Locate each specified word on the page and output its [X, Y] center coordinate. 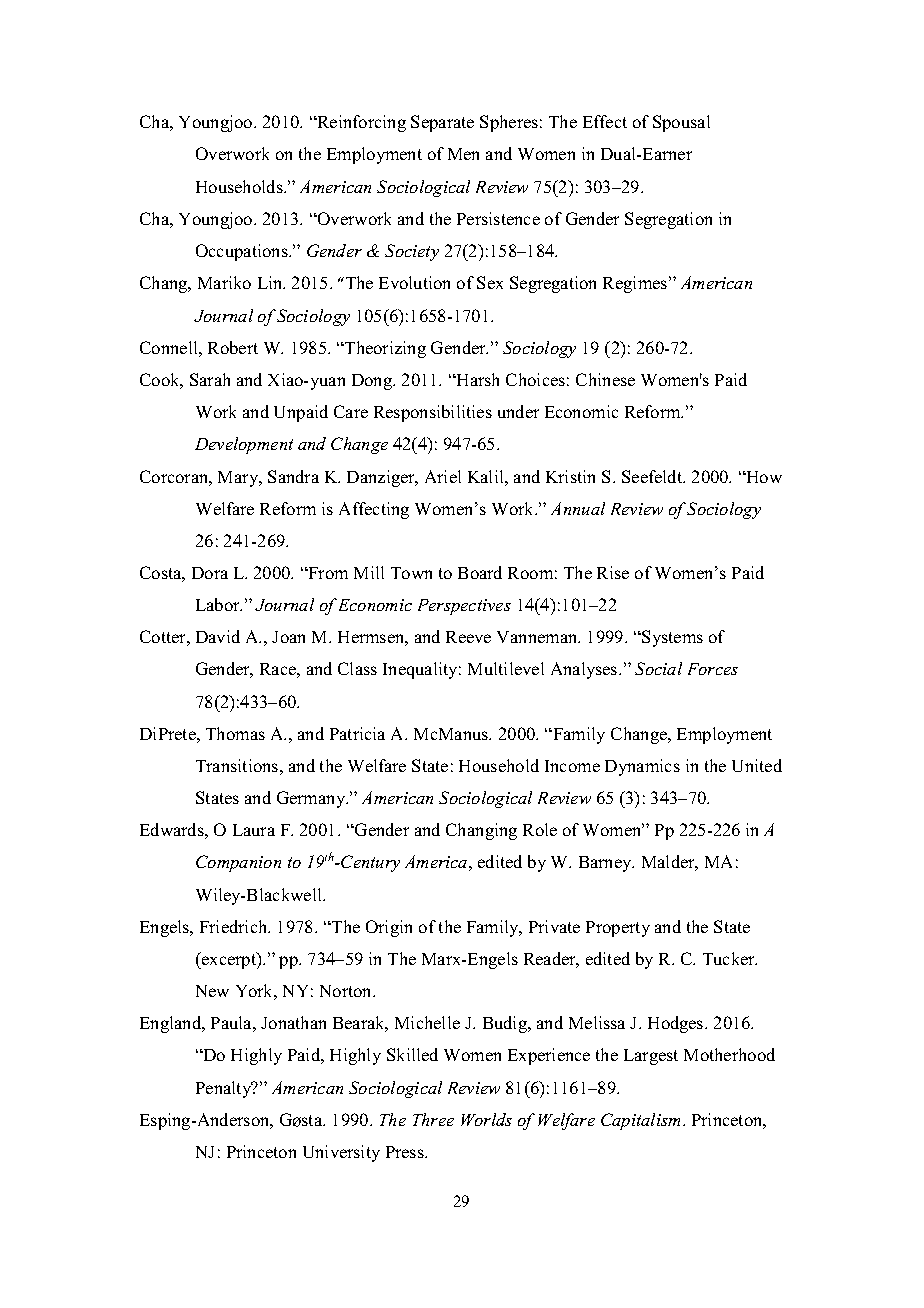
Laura [254, 830]
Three [433, 1119]
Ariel [443, 476]
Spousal [681, 123]
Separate [442, 123]
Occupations [243, 252]
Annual [578, 508]
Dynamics [642, 767]
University [341, 1153]
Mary [239, 479]
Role [540, 829]
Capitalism [642, 1121]
